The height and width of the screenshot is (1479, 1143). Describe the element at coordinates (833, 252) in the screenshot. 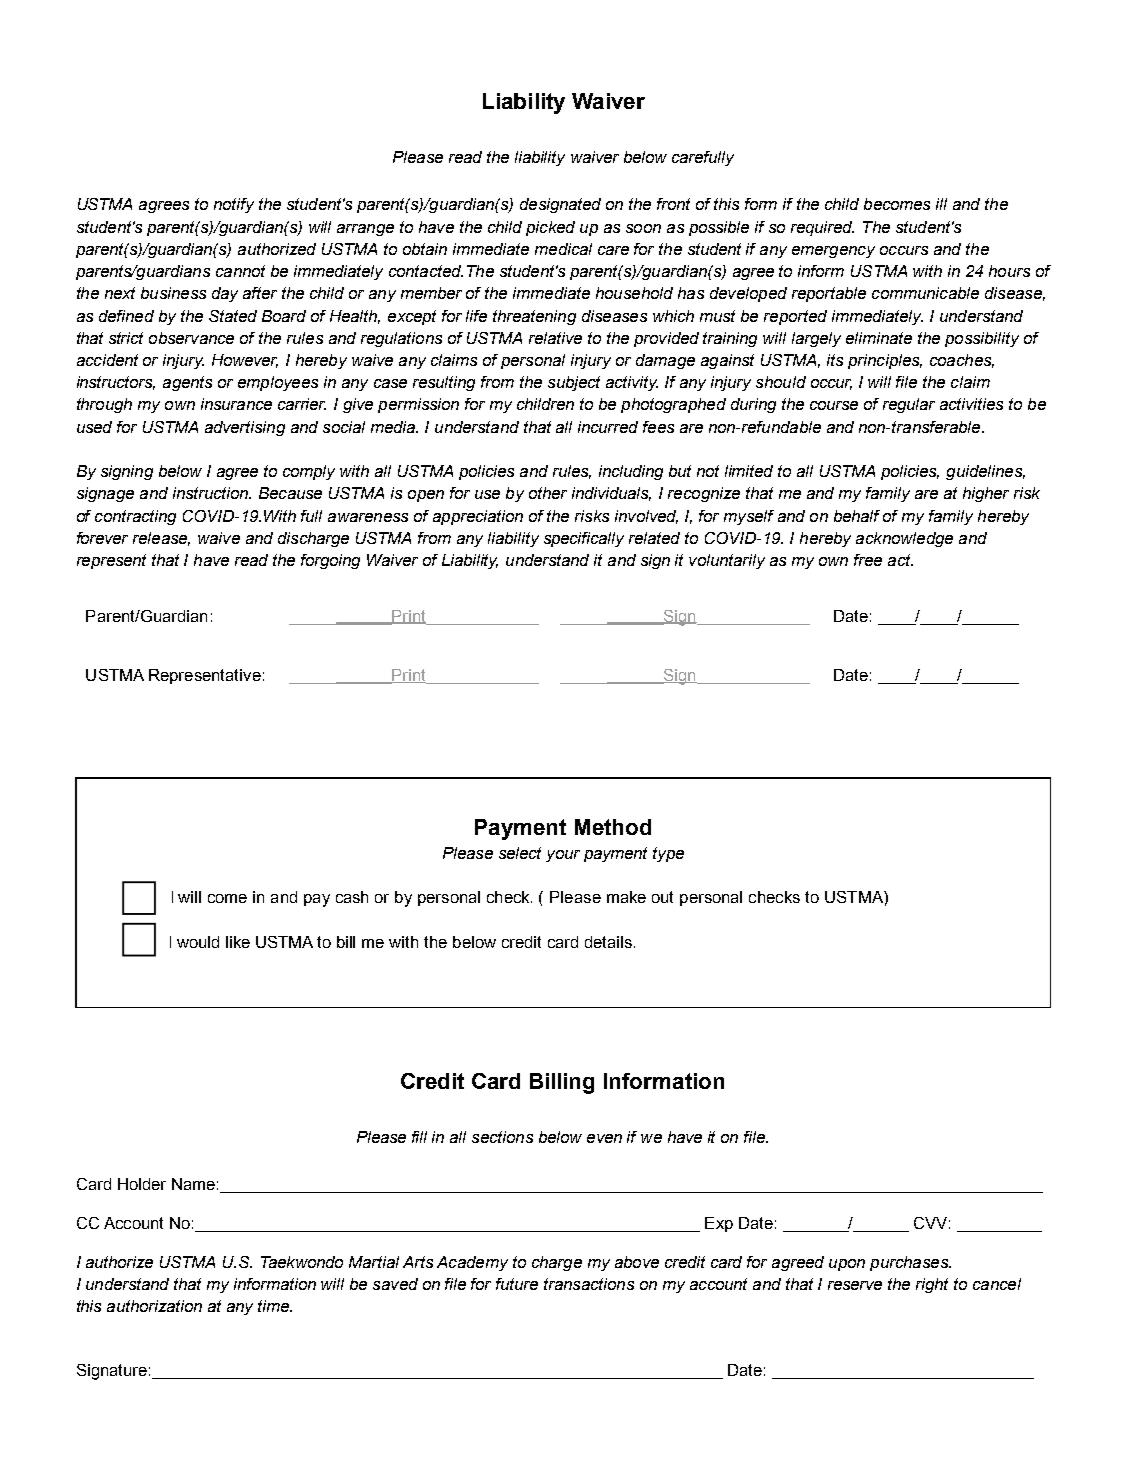

I see `emergency` at that location.
